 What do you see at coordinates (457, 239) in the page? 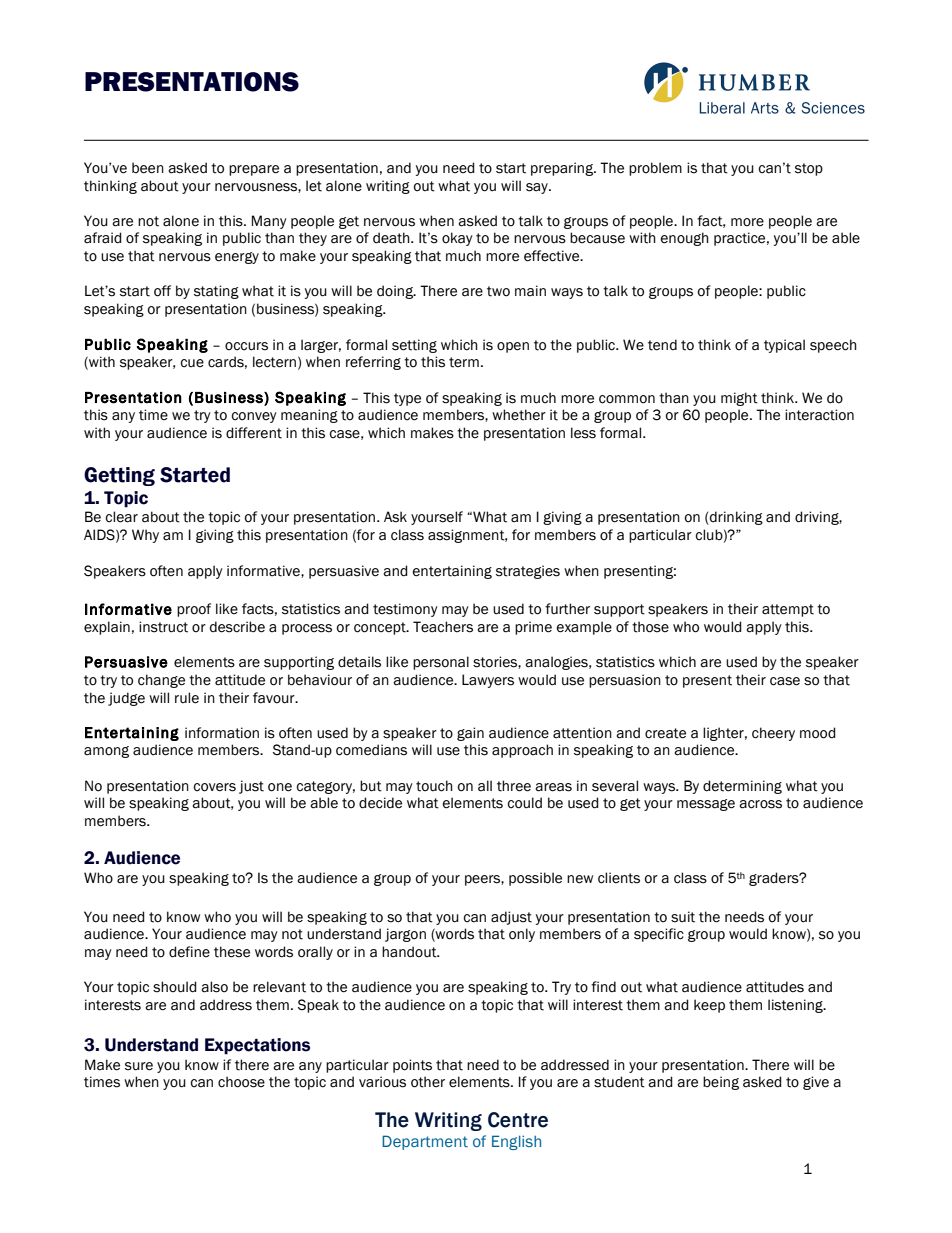
I see `okay` at bounding box center [457, 239].
